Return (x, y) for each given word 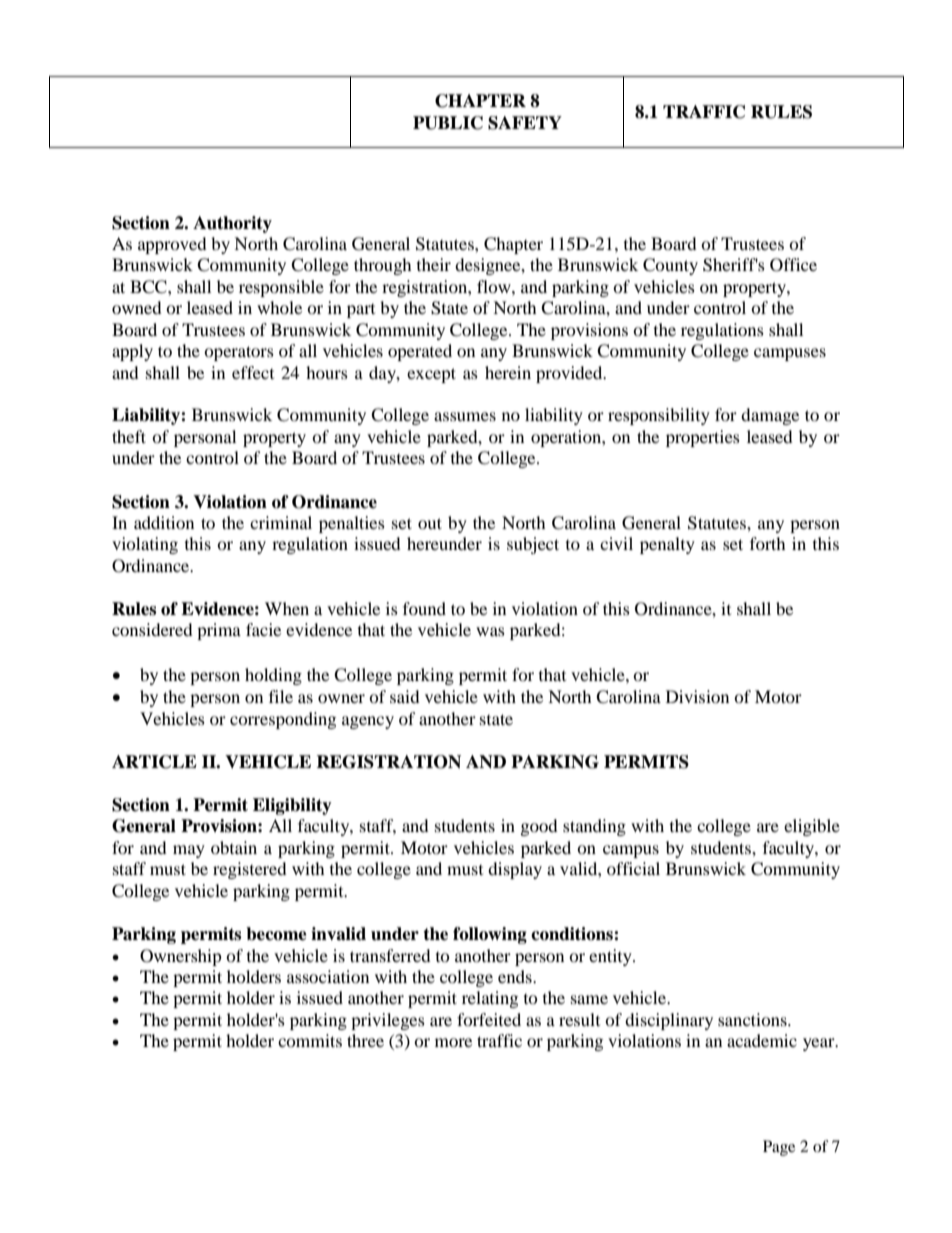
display (515, 870)
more (453, 1042)
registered (250, 870)
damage (770, 416)
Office (793, 265)
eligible (812, 827)
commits (310, 1040)
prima (219, 631)
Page (779, 1148)
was (490, 631)
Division (697, 696)
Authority (232, 224)
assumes (465, 416)
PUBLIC (448, 123)
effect (253, 372)
